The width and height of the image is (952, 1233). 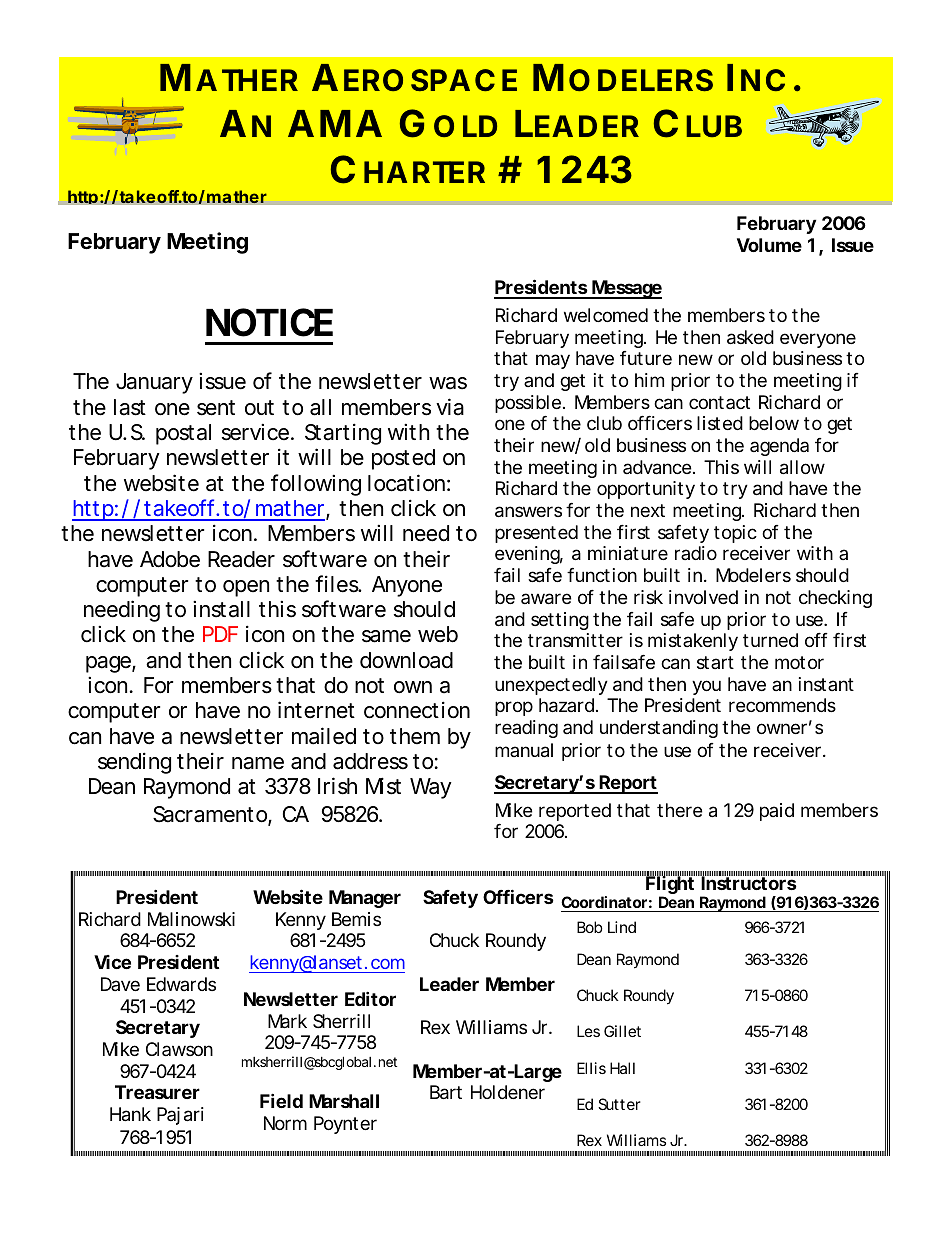 I want to click on internet, so click(x=316, y=710).
